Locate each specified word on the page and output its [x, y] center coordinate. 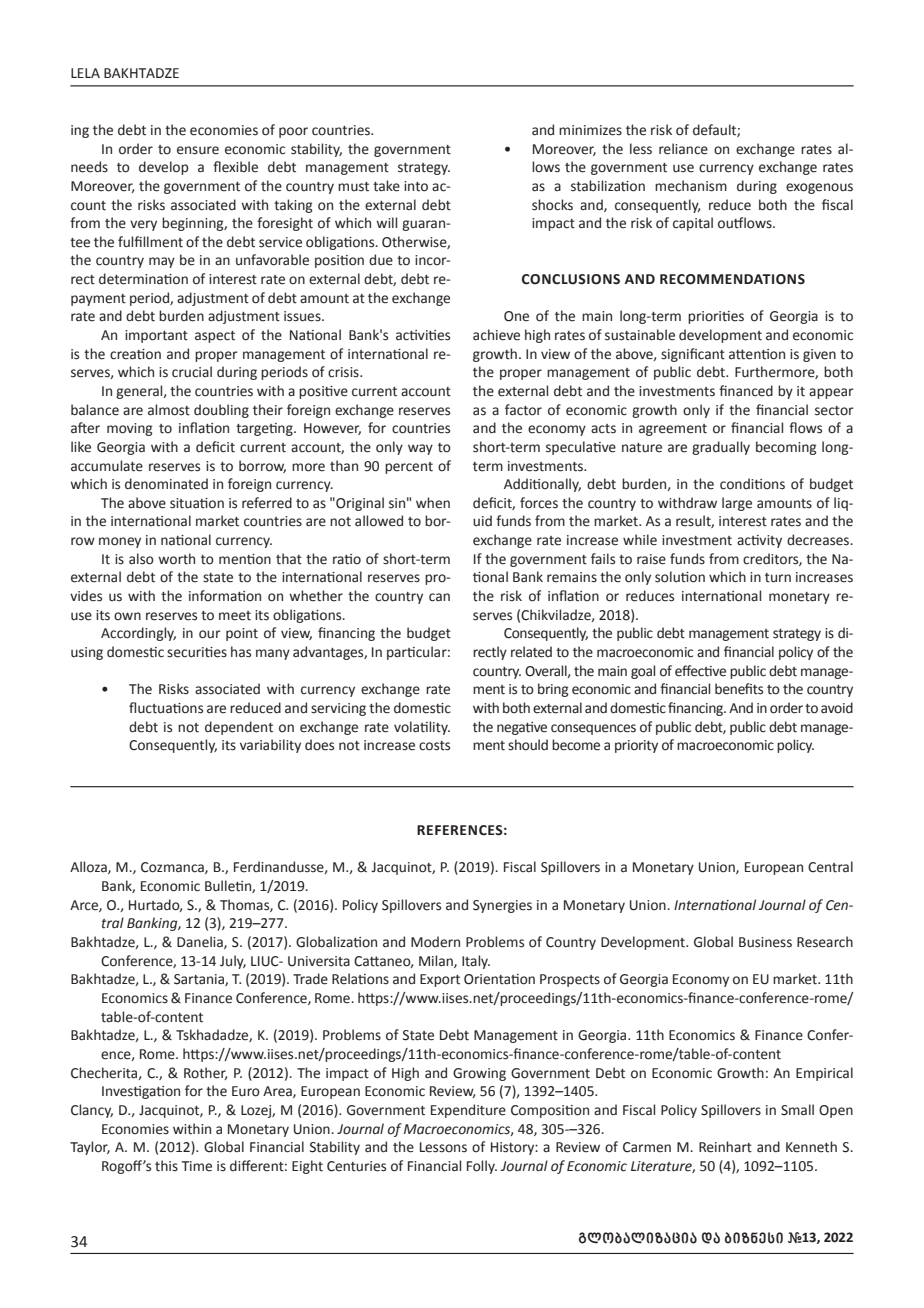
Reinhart [725, 1147]
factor [523, 410]
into [416, 186]
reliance [683, 149]
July [233, 962]
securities [197, 652]
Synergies [502, 906]
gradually [721, 448]
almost [169, 410]
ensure [198, 150]
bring [553, 690]
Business [765, 942]
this [166, 1166]
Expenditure [468, 1111]
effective [700, 671]
